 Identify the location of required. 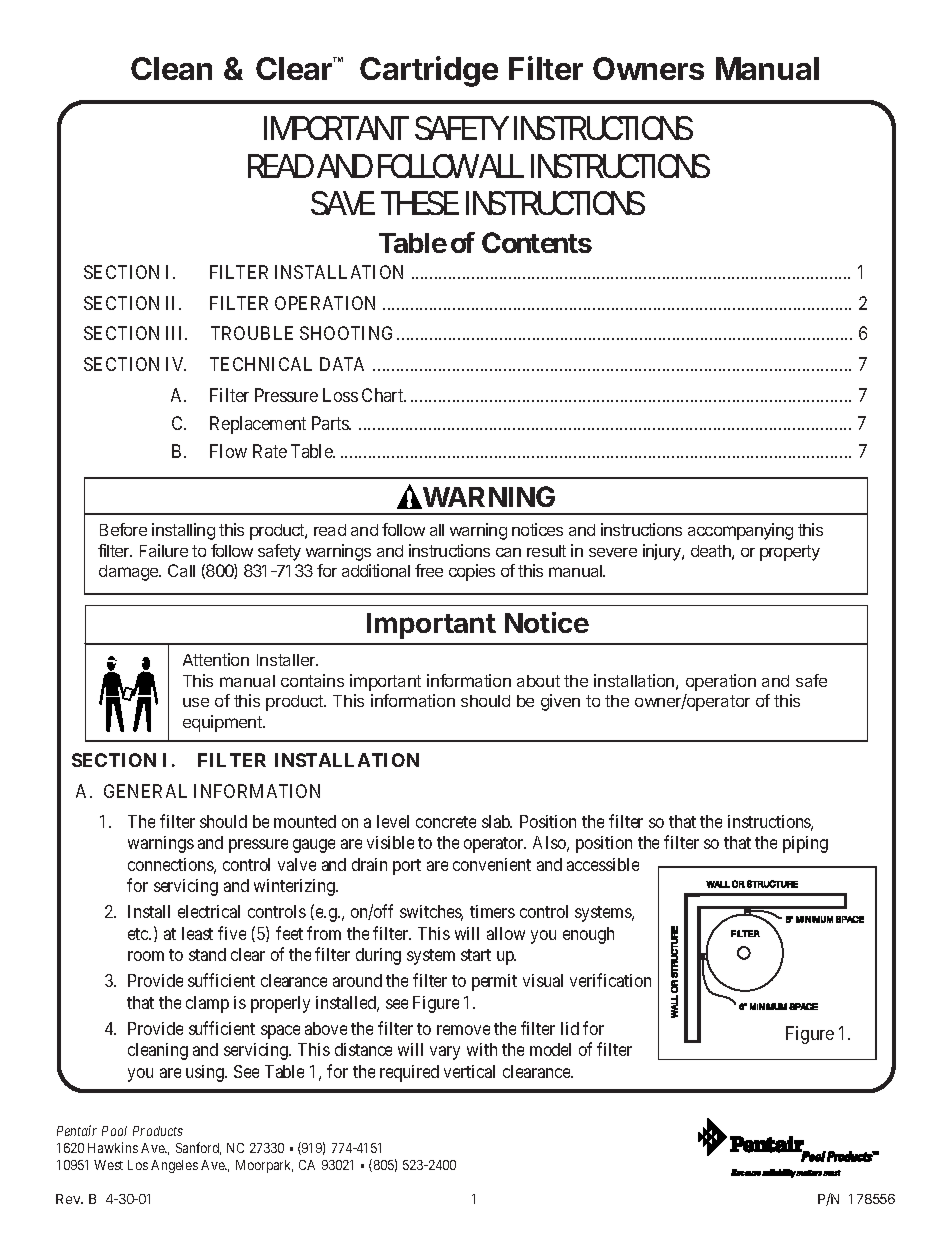
(409, 1073).
